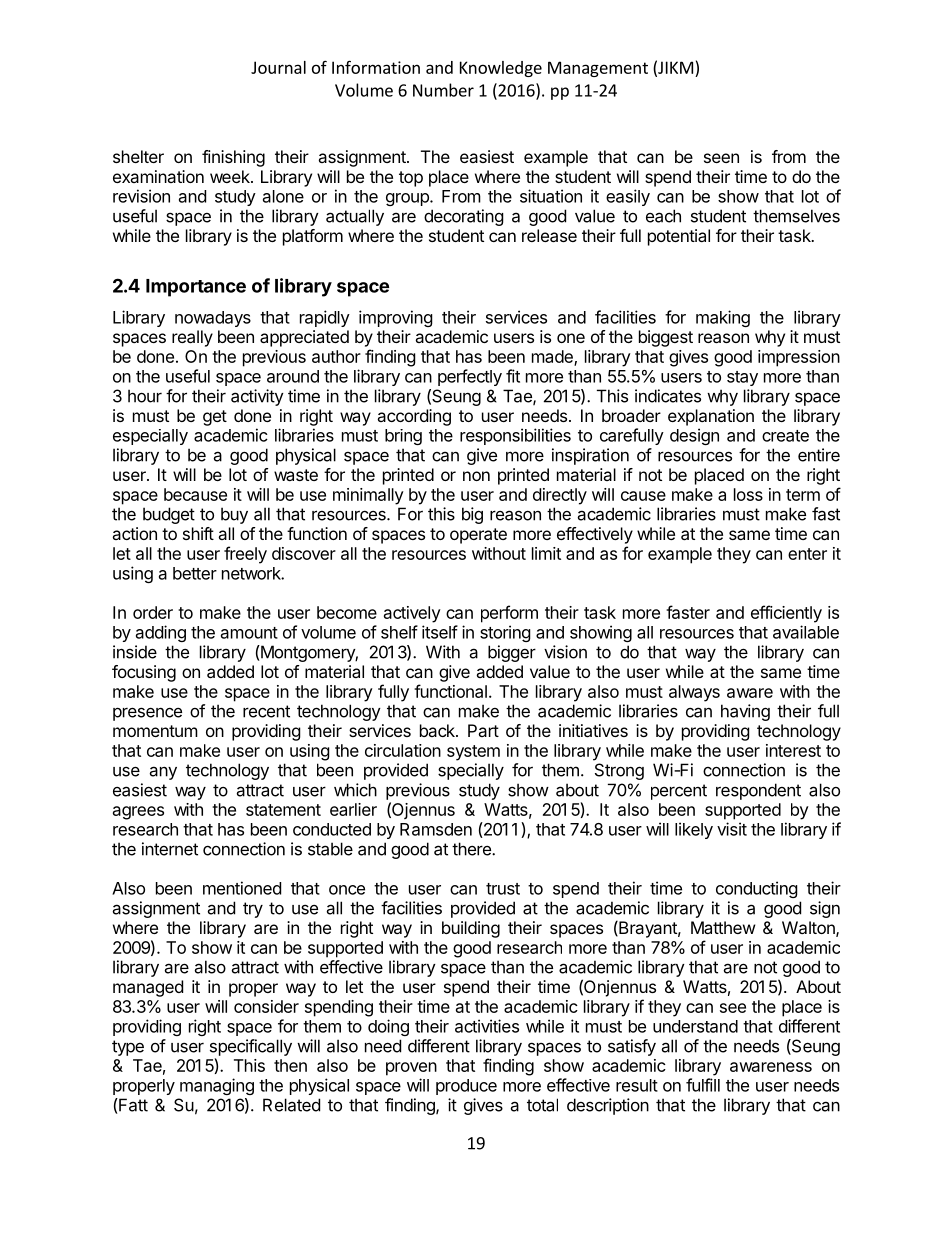 The height and width of the screenshot is (1233, 952). Describe the element at coordinates (503, 889) in the screenshot. I see `trust` at that location.
